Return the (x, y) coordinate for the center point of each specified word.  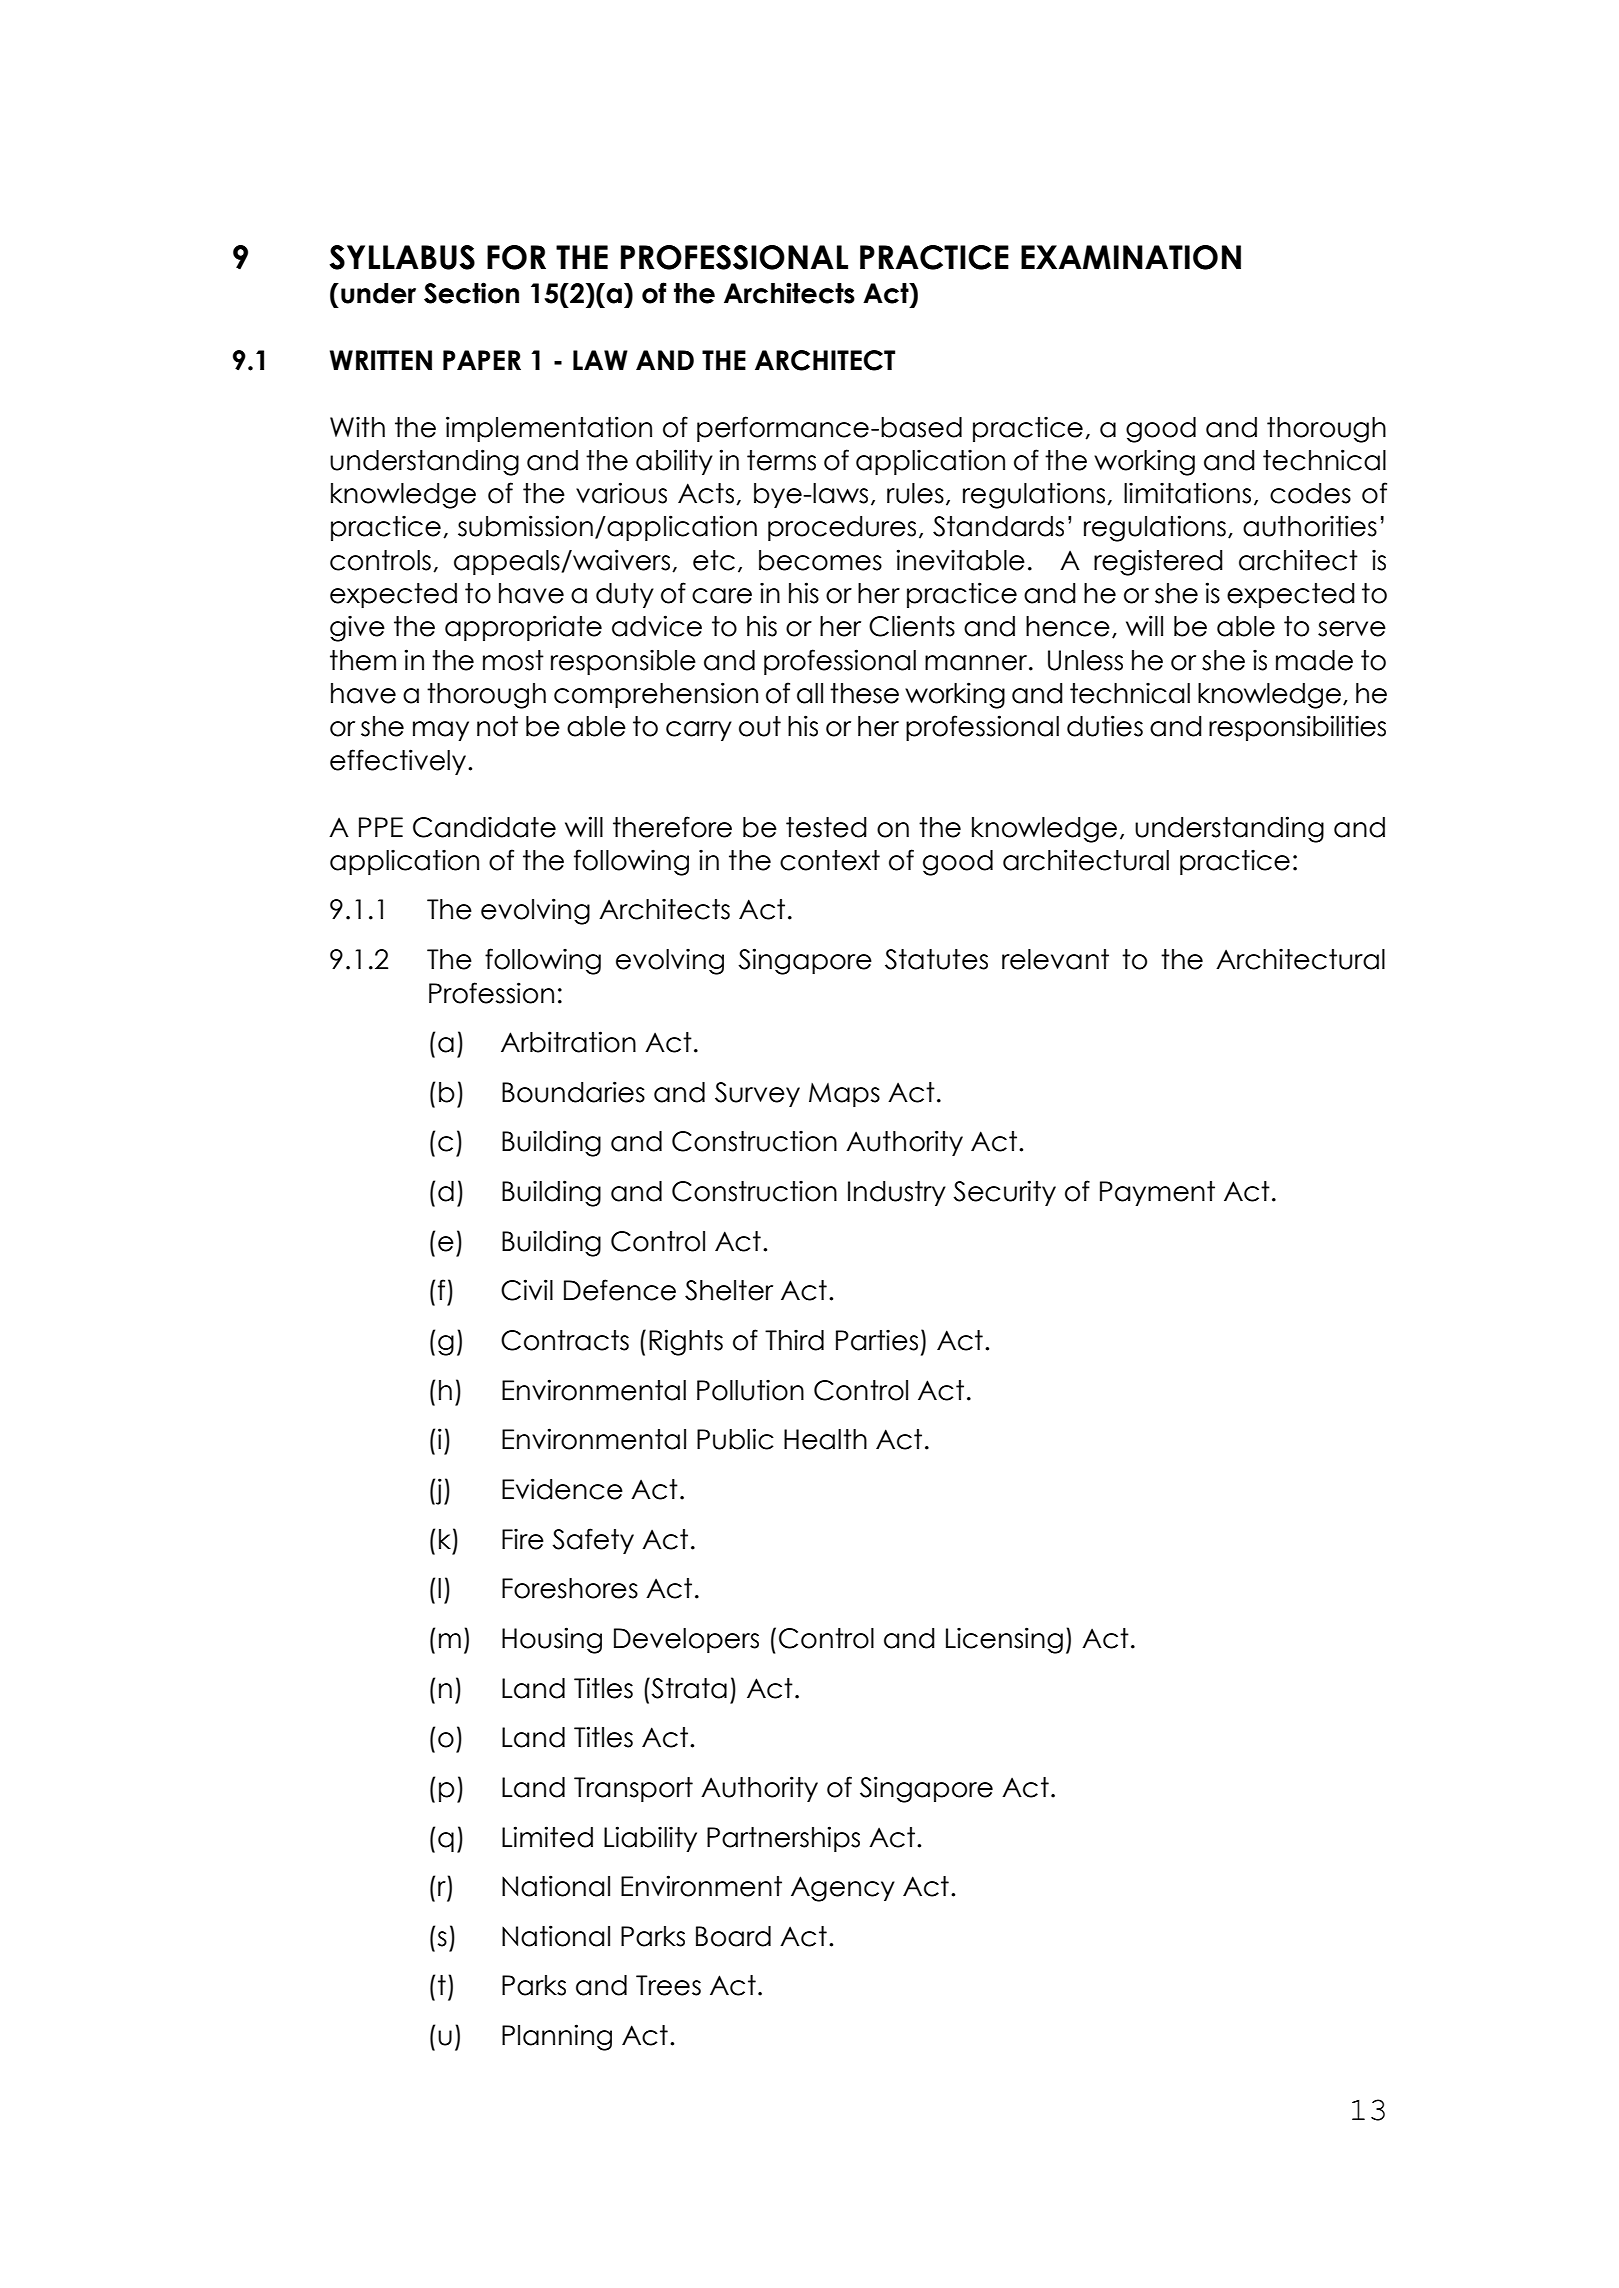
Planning (557, 2037)
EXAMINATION (1131, 257)
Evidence (562, 1489)
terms (781, 460)
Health (825, 1439)
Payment (1157, 1193)
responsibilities (1297, 728)
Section (471, 293)
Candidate (484, 827)
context (830, 860)
